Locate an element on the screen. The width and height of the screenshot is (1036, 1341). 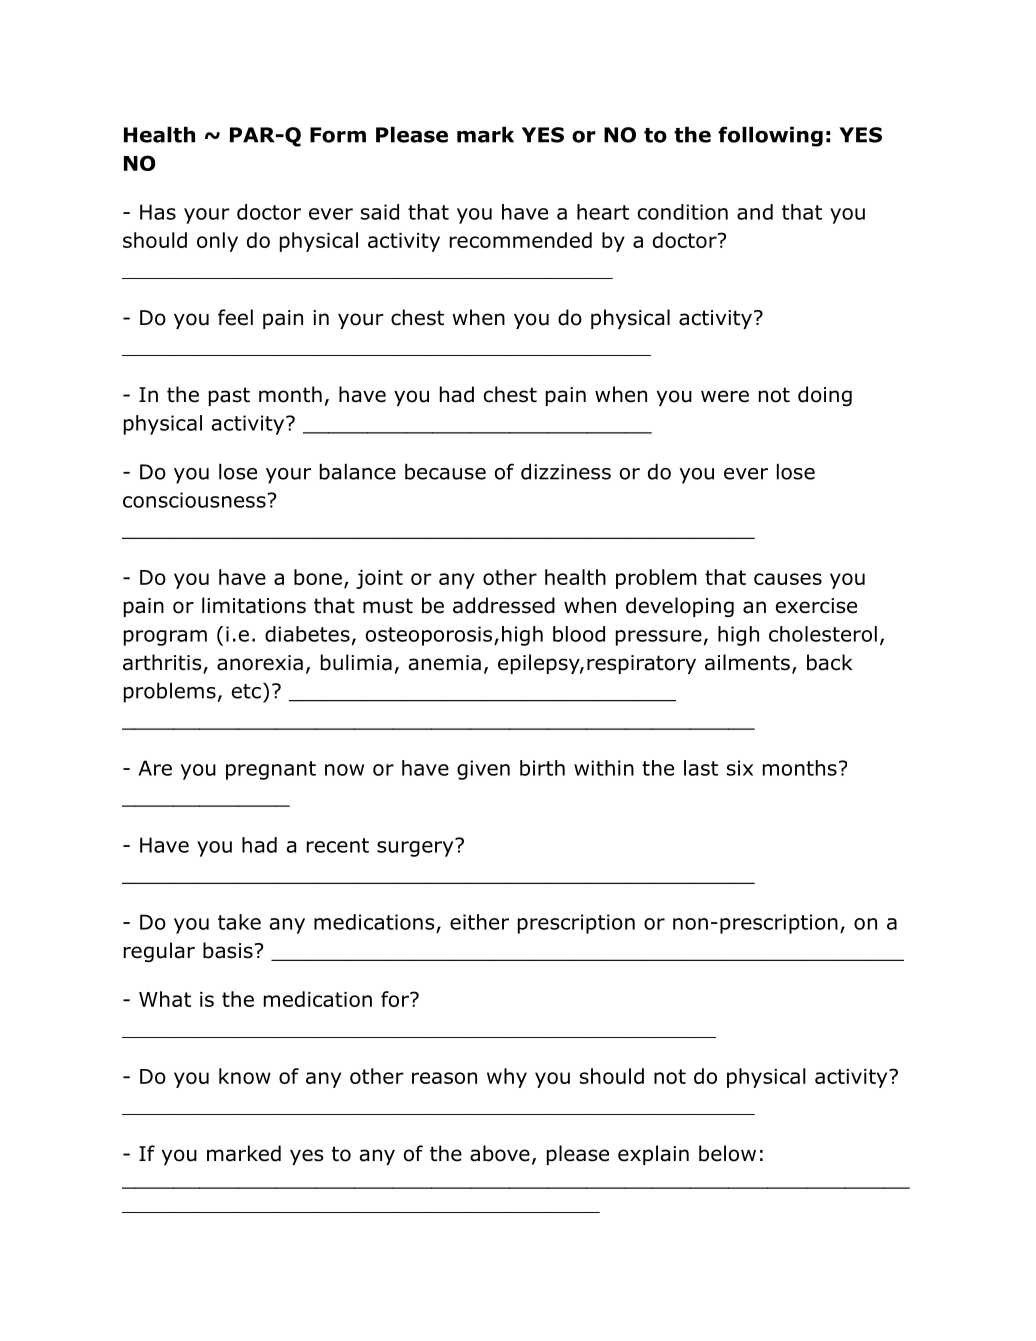
six is located at coordinates (740, 768).
